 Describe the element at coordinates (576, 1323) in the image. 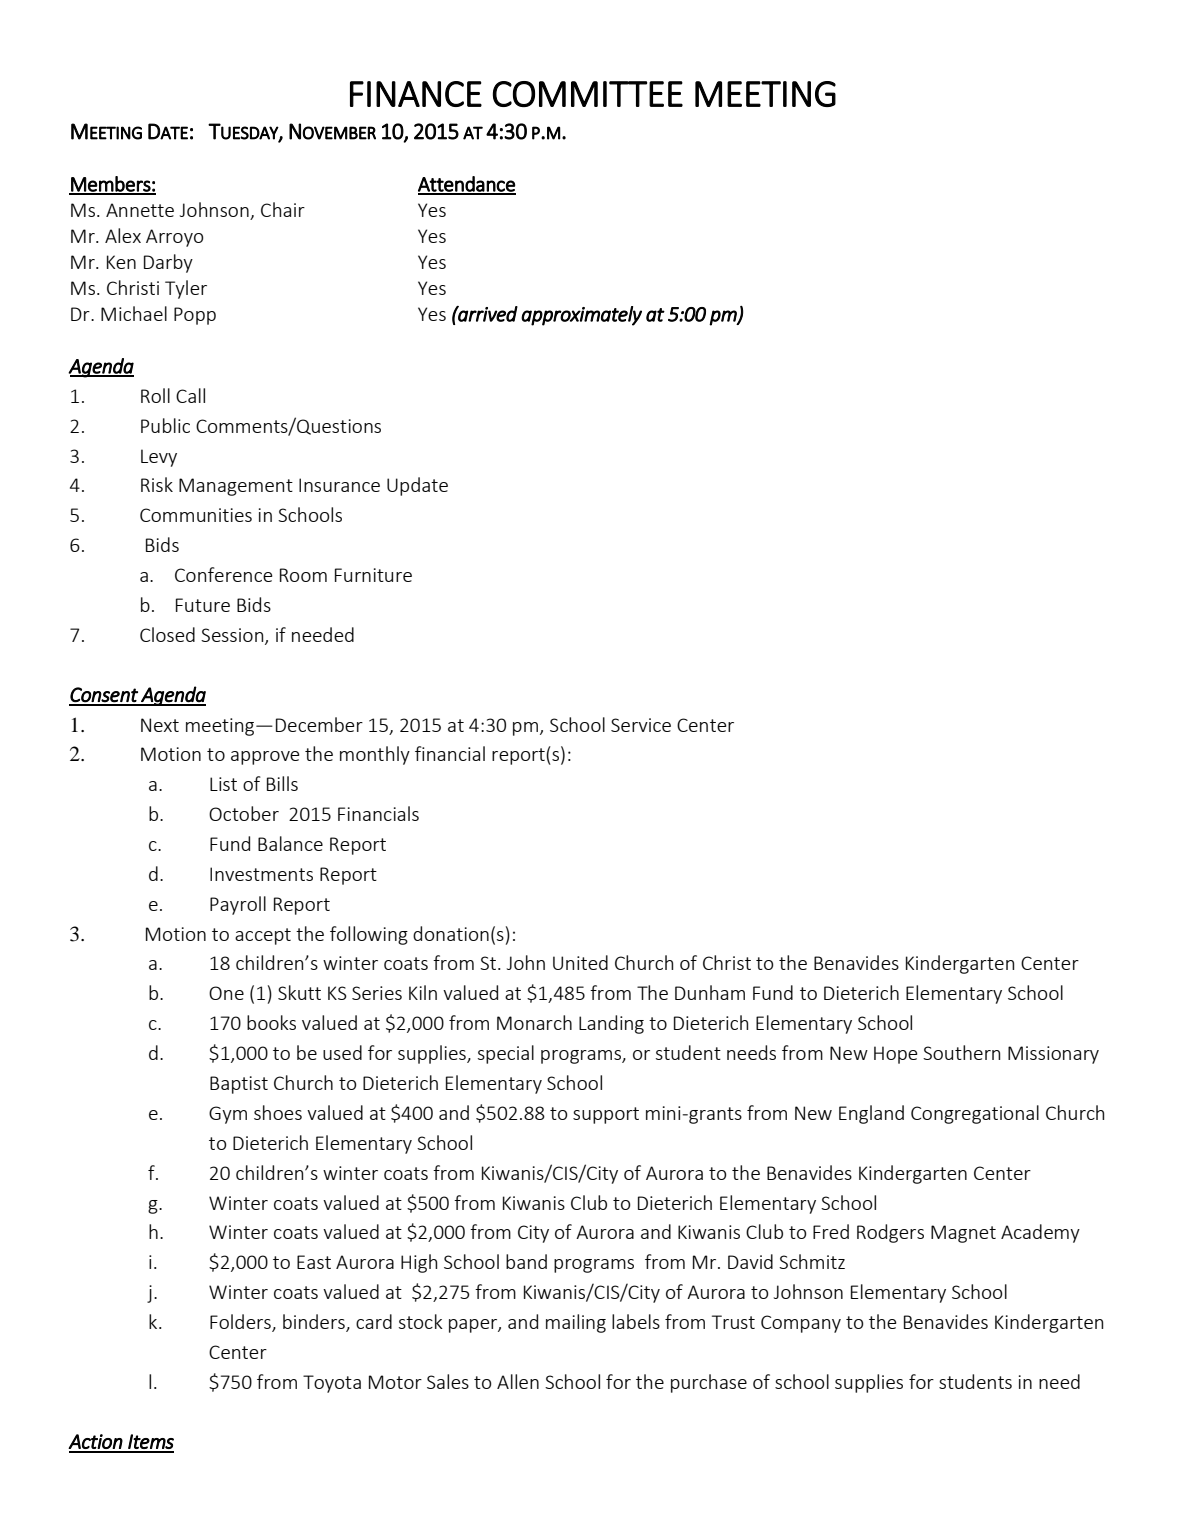

I see `mailing` at that location.
